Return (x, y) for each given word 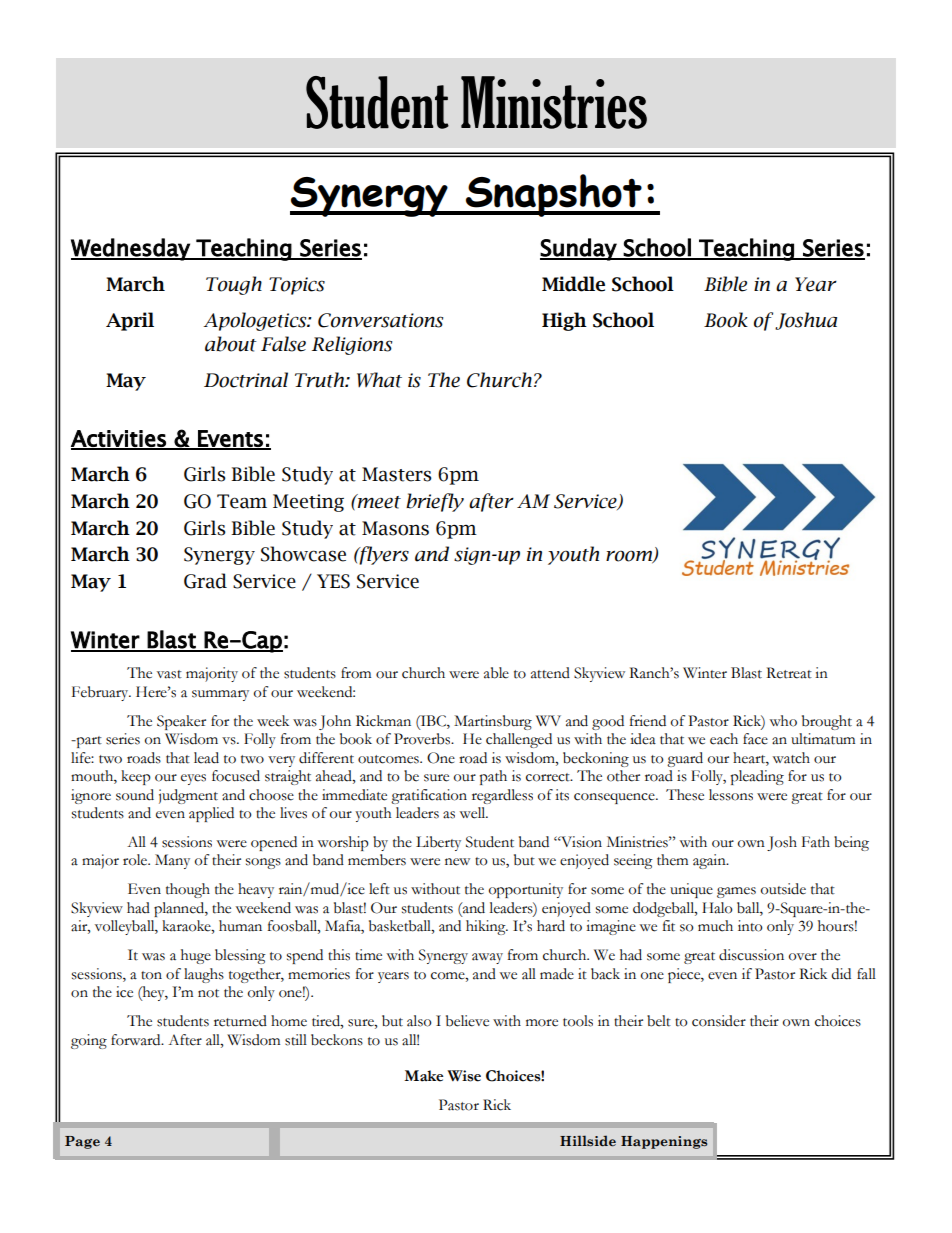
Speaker (181, 722)
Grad (205, 581)
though (188, 890)
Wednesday (131, 249)
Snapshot (554, 195)
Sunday (579, 249)
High (564, 321)
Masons (395, 528)
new (457, 862)
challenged (519, 740)
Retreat (789, 673)
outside (783, 889)
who (783, 721)
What (379, 380)
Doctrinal (246, 380)
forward (137, 1040)
